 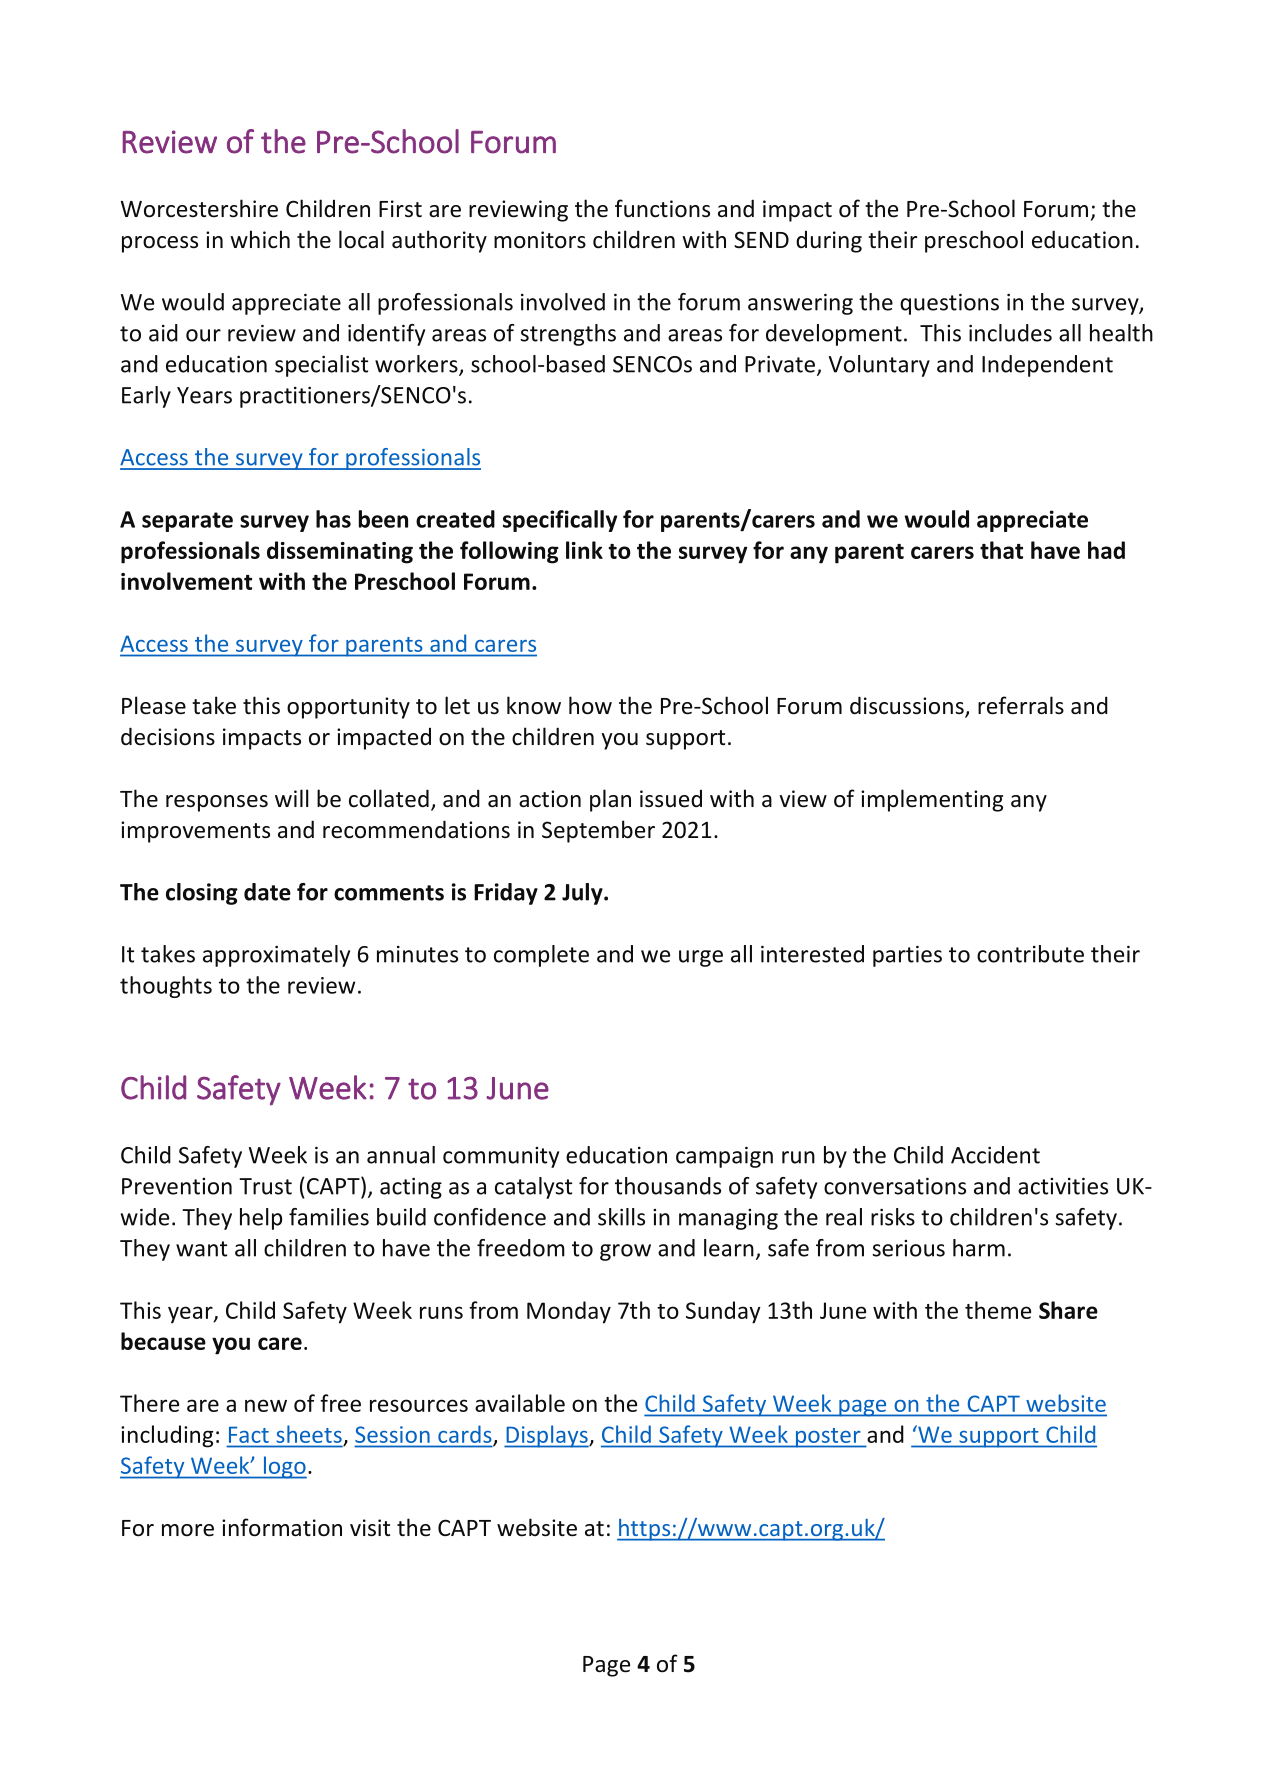 I want to click on logo, so click(x=284, y=1467).
